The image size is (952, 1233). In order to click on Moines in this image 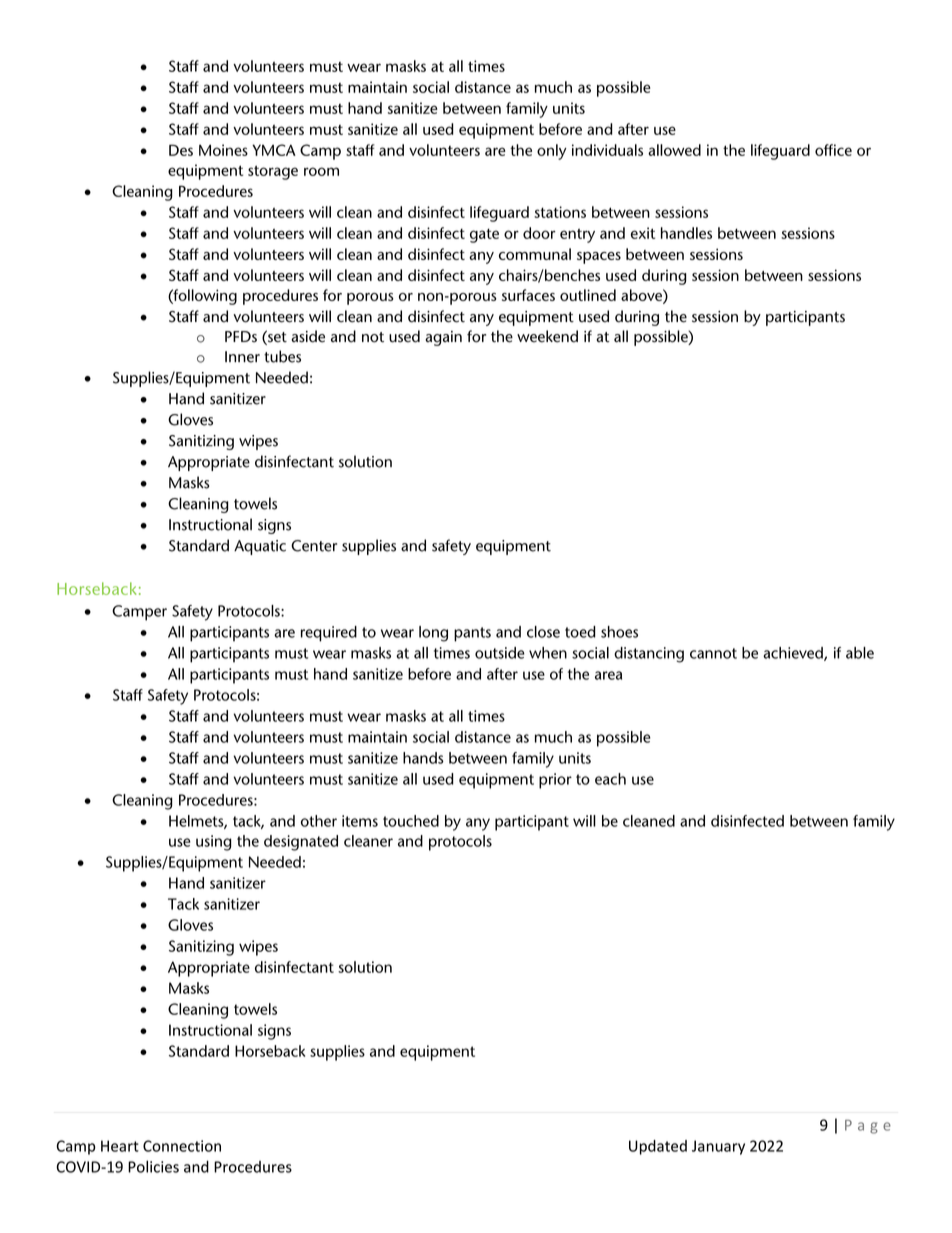, I will do `click(223, 150)`.
